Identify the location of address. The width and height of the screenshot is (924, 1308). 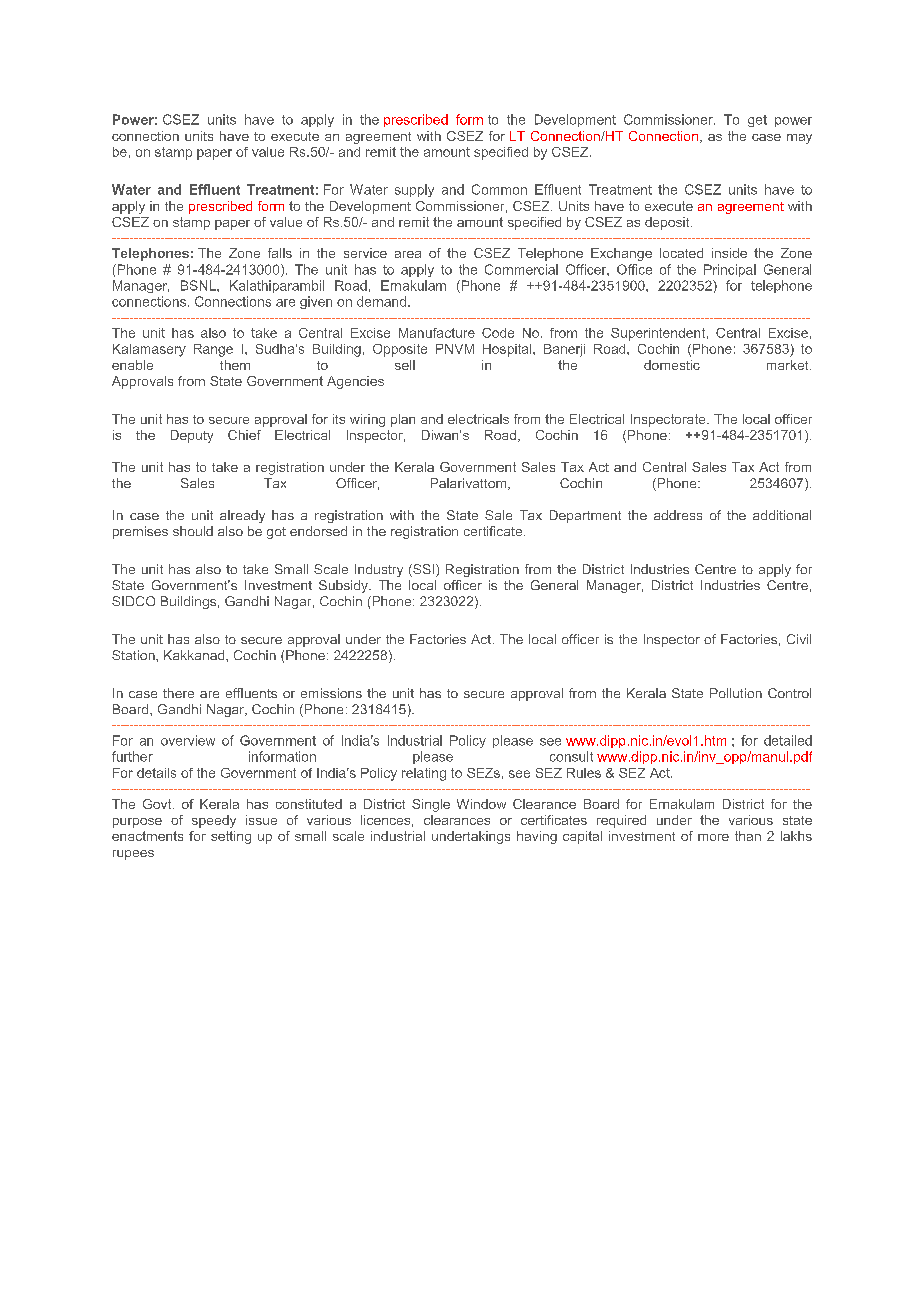
(678, 515).
